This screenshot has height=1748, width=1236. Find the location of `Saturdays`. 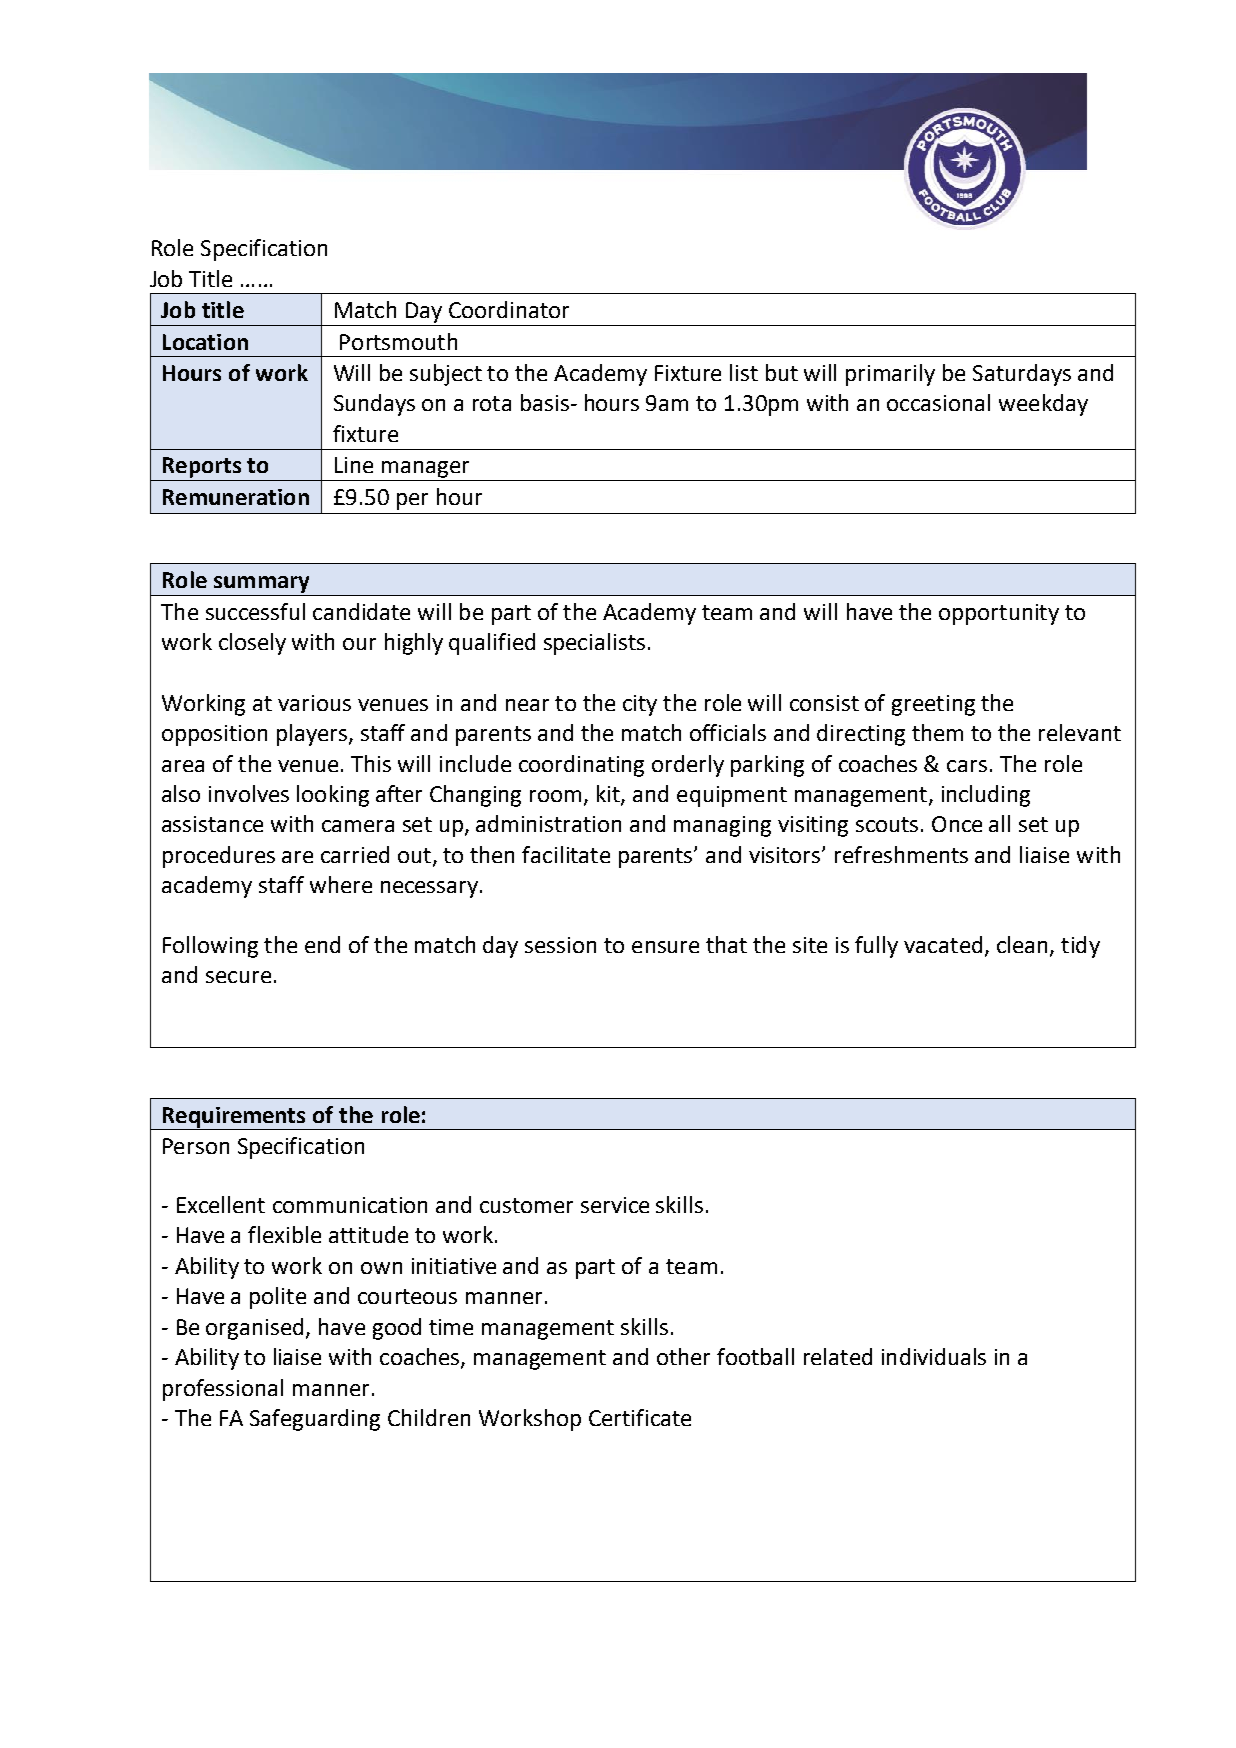

Saturdays is located at coordinates (1022, 375).
